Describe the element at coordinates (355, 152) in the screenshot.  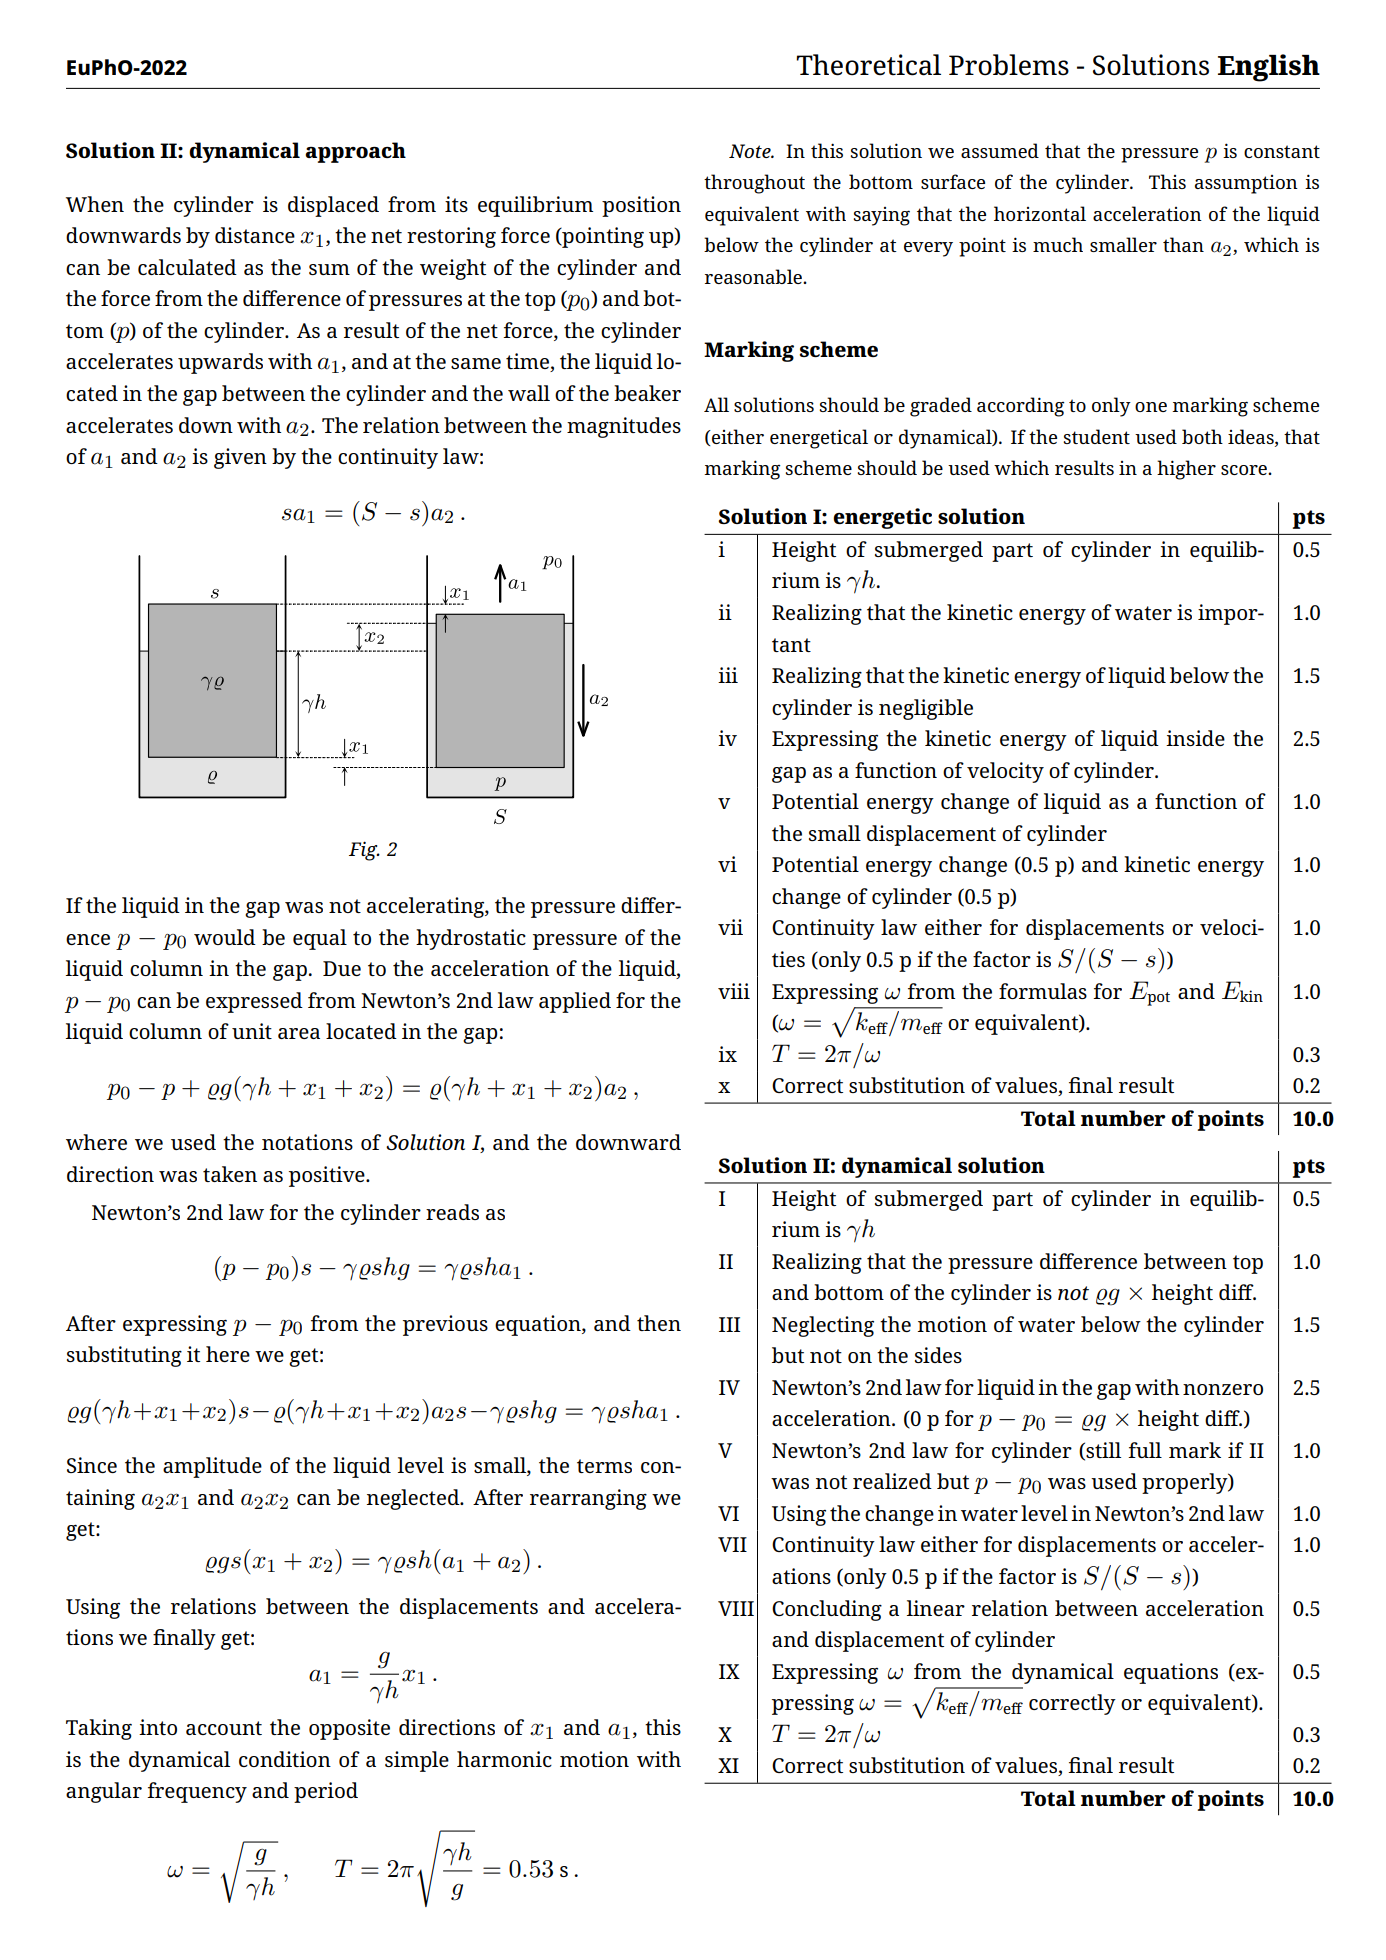
I see `approach` at that location.
